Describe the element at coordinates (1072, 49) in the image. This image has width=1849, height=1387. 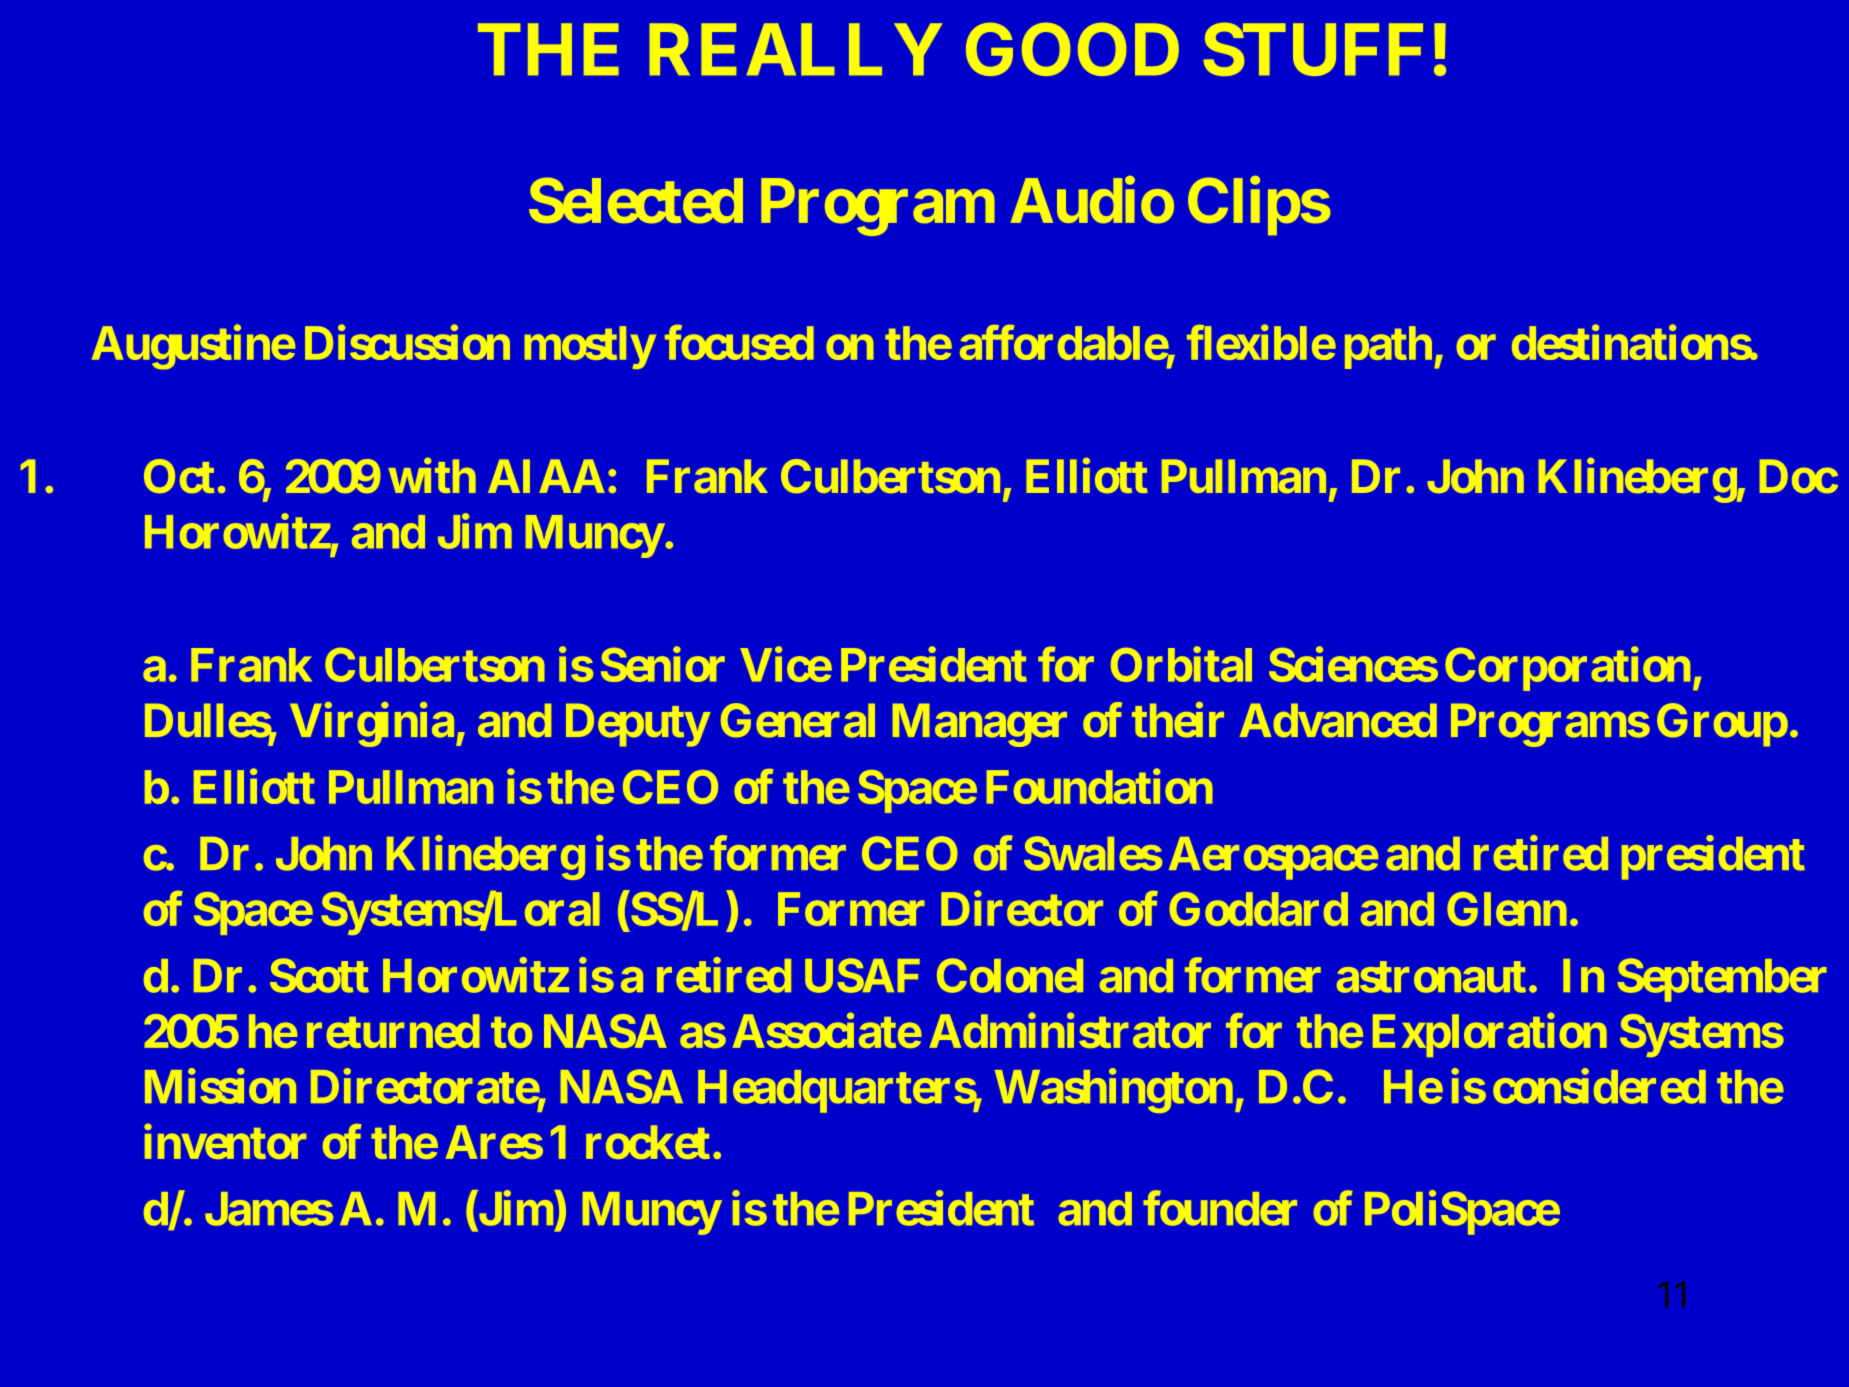
I see `GOOD` at that location.
